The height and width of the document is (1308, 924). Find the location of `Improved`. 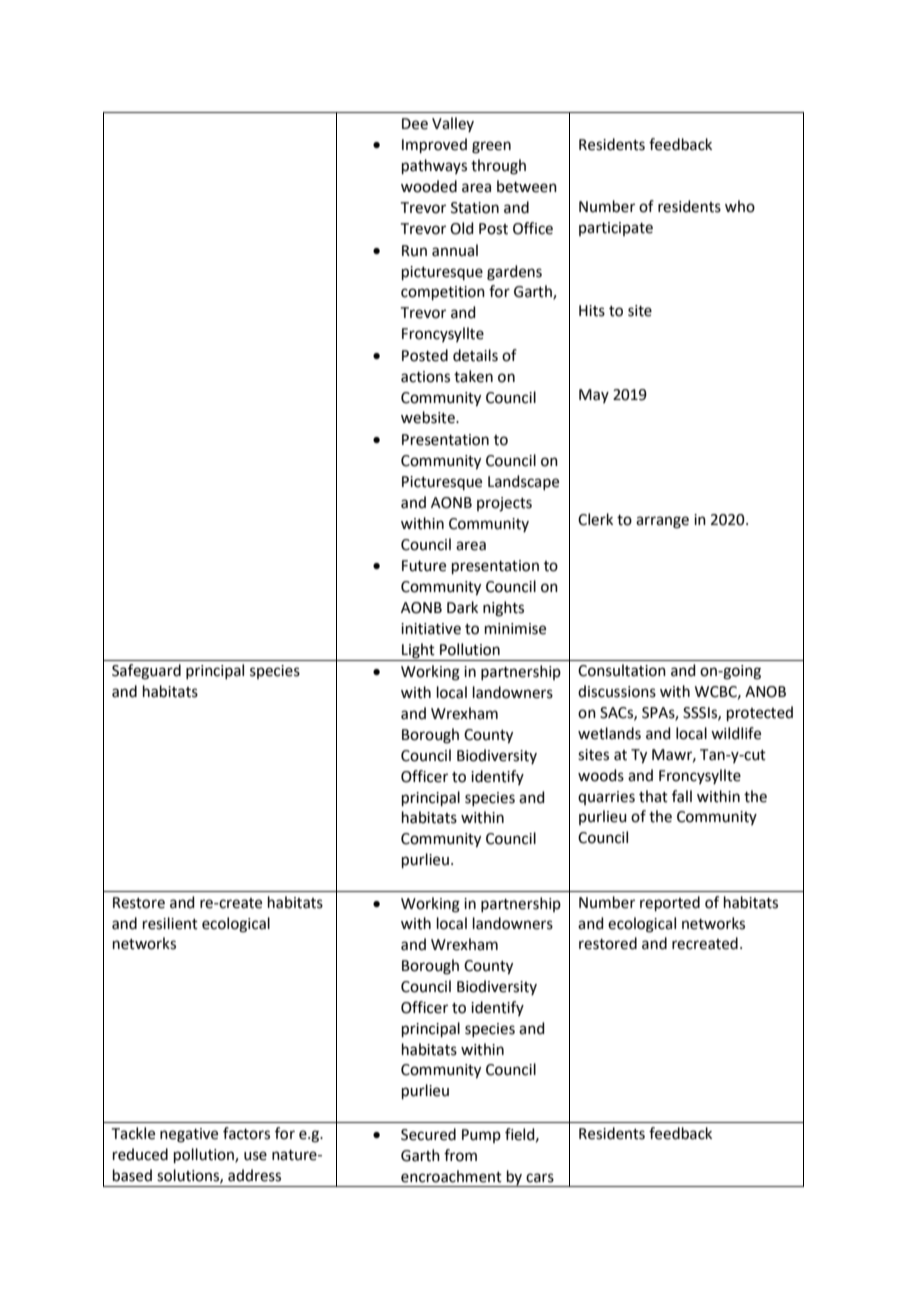

Improved is located at coordinates (434, 145).
